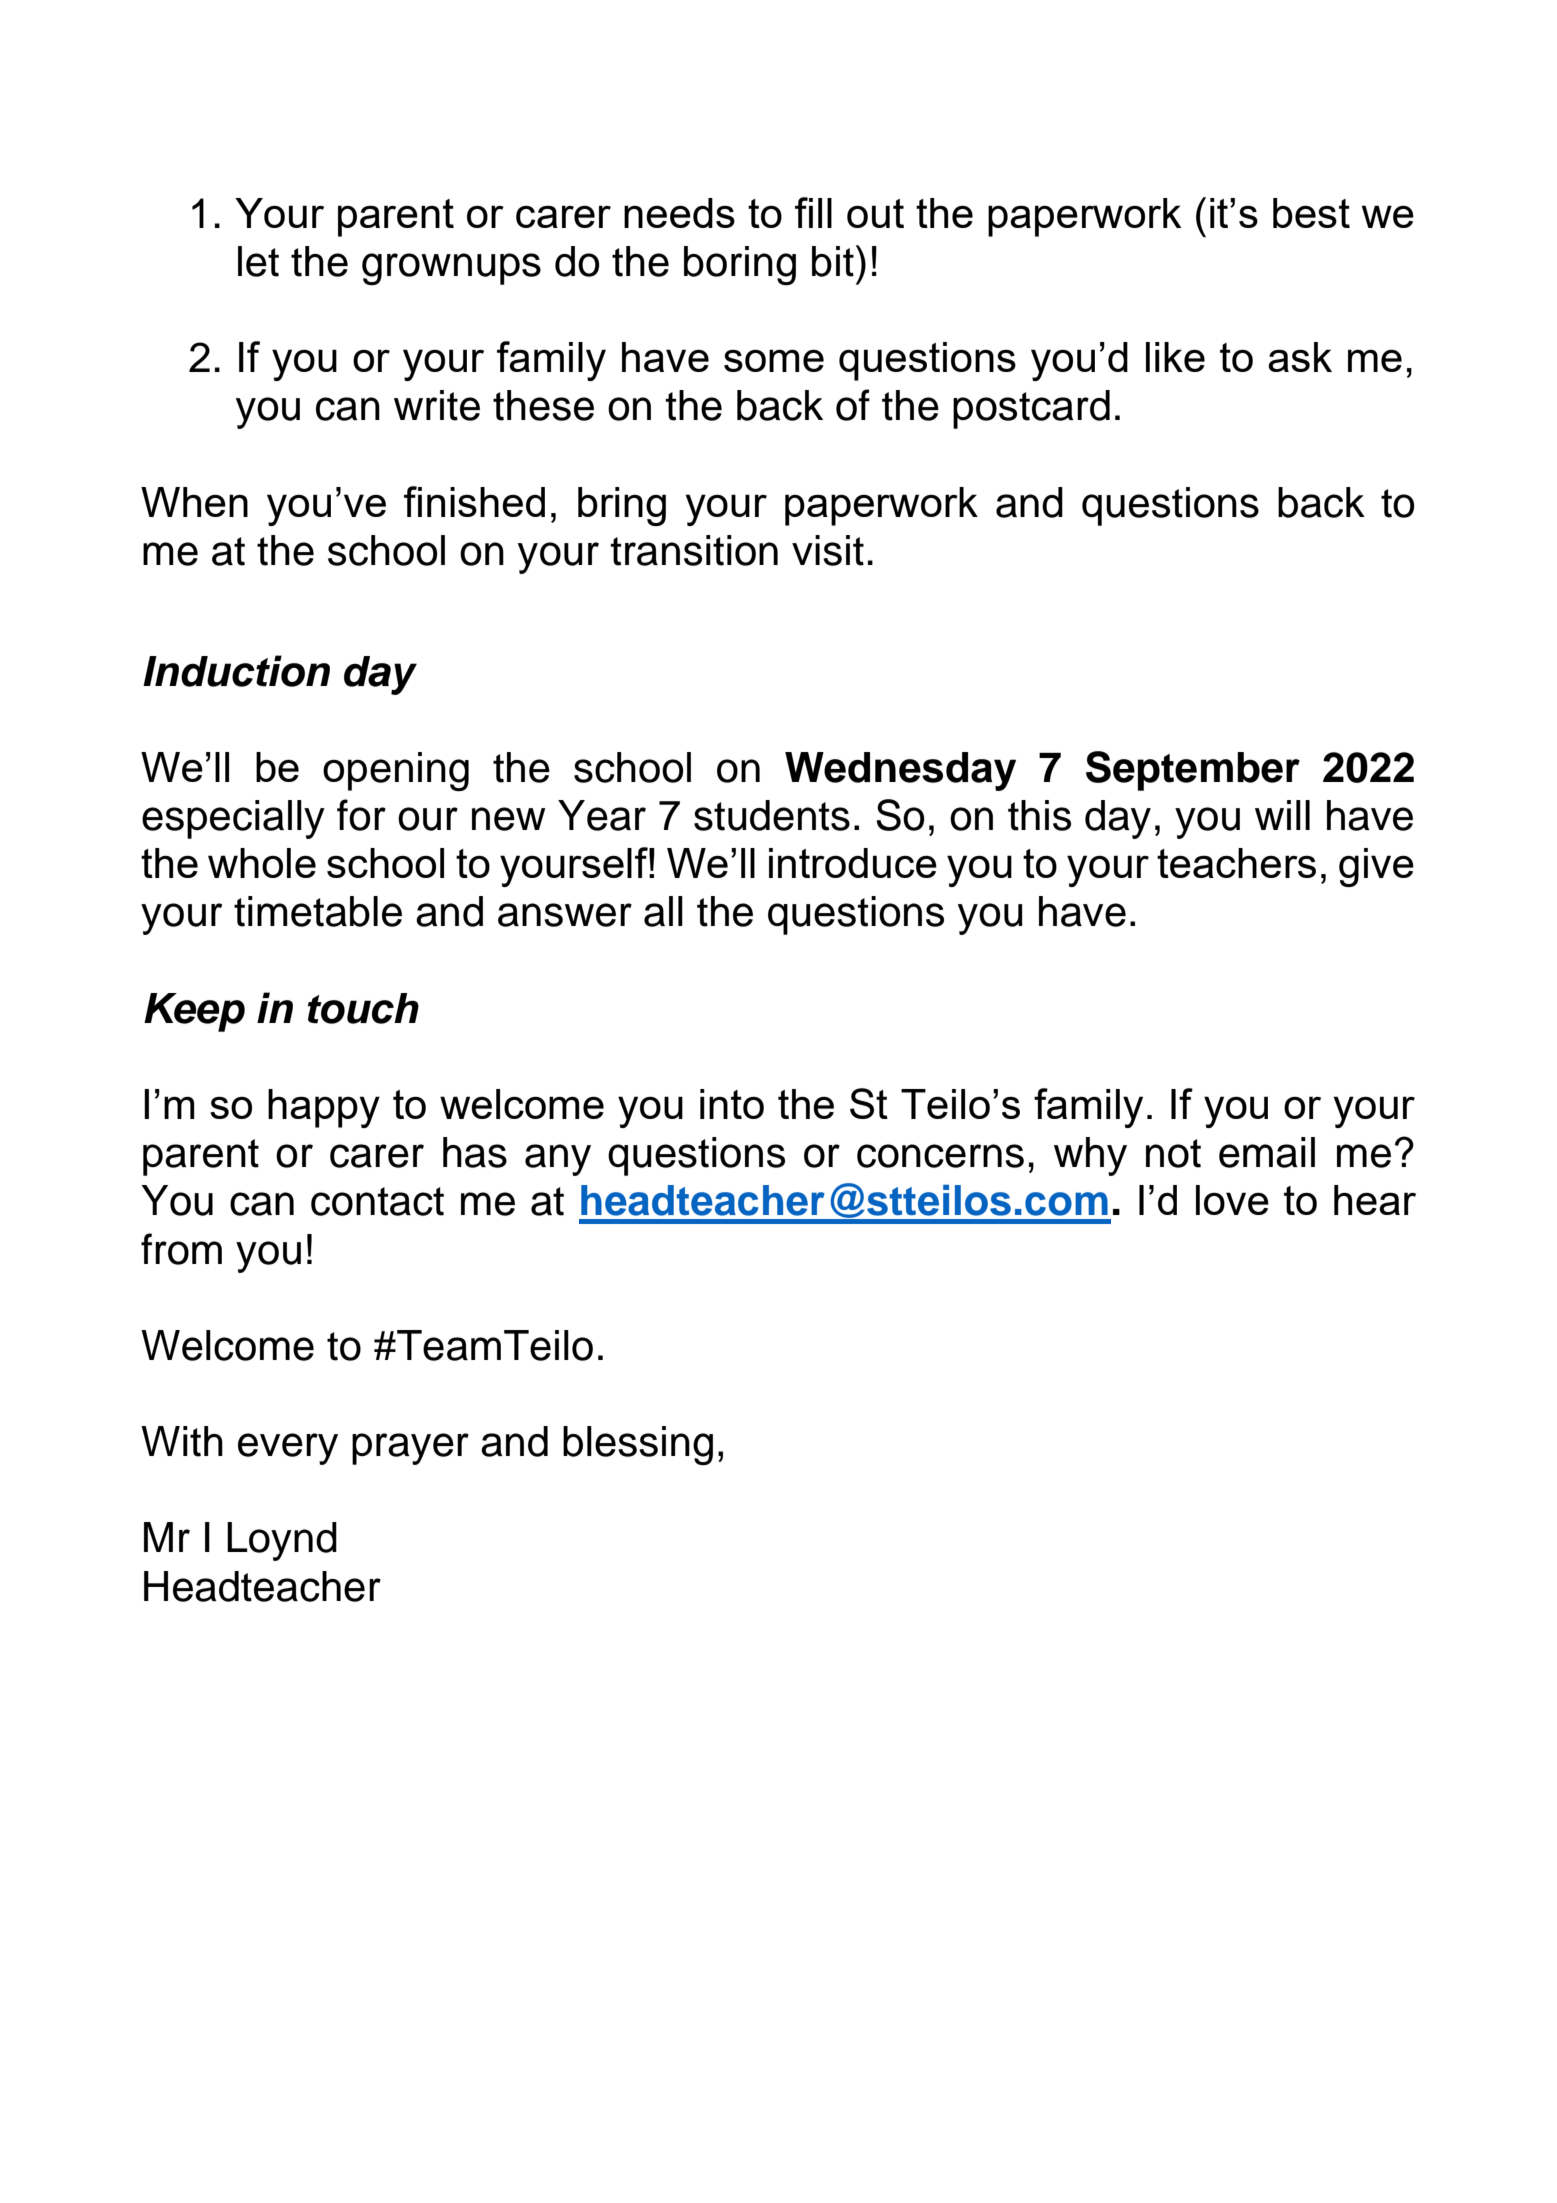  What do you see at coordinates (638, 1446) in the screenshot?
I see `blessing` at bounding box center [638, 1446].
